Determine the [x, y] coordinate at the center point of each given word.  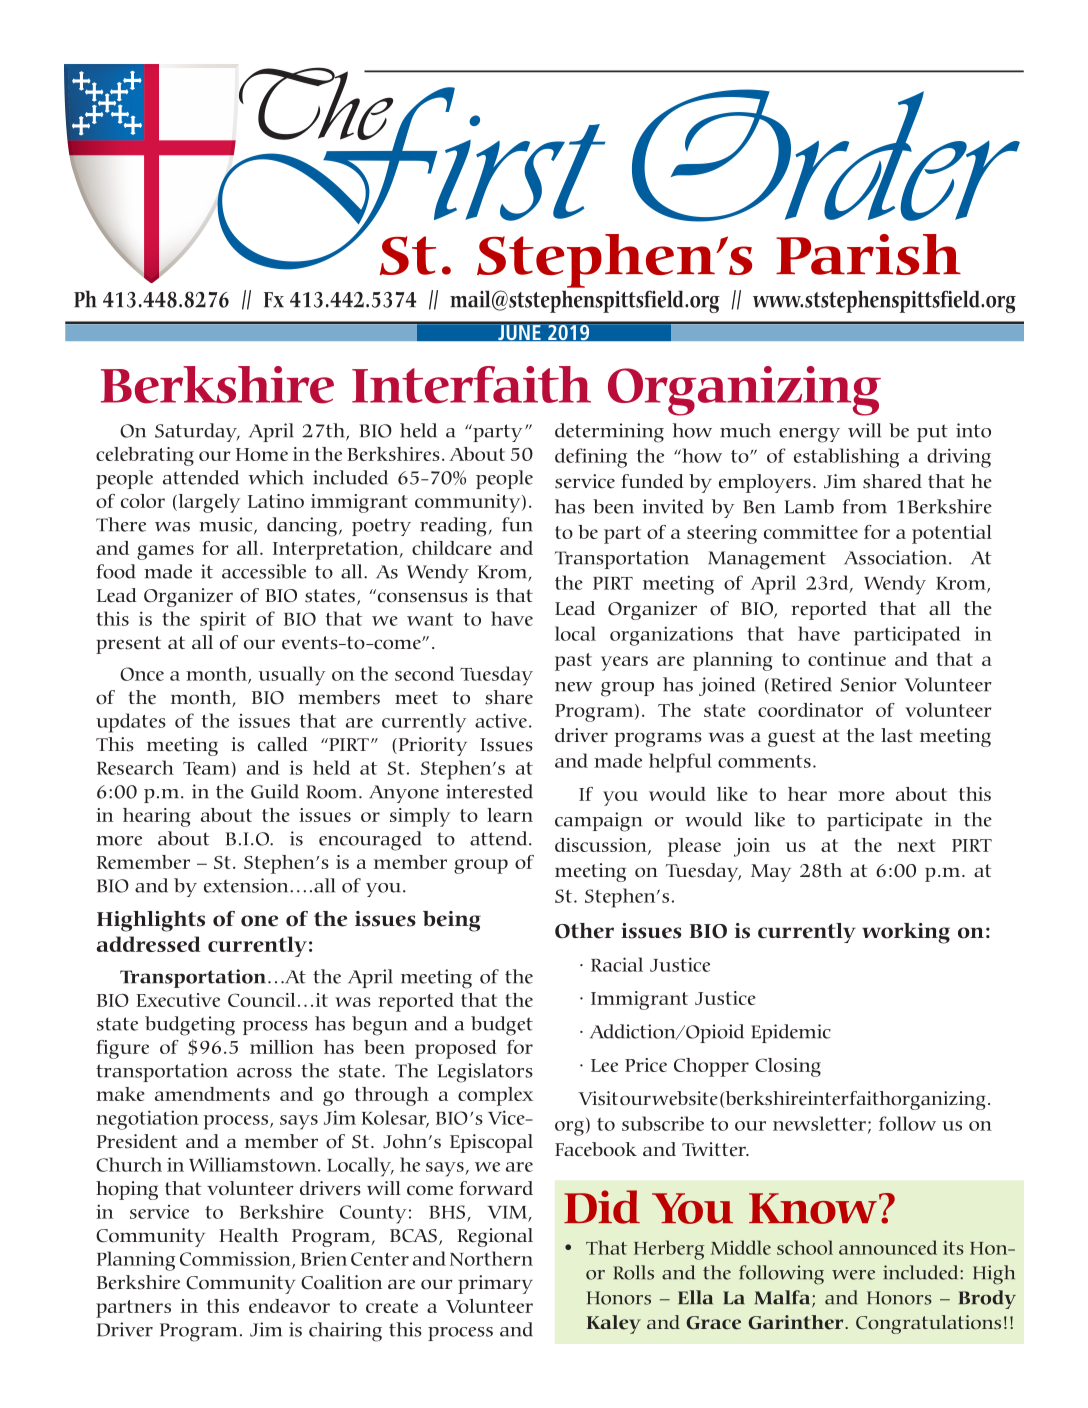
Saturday [197, 432]
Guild [275, 791]
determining [609, 433]
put [932, 433]
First [411, 178]
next [916, 845]
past [573, 662]
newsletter [819, 1123]
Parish [868, 254]
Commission [236, 1259]
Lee [604, 1065]
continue [847, 659]
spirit [223, 621]
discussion [602, 846]
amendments [212, 1094]
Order [826, 155]
